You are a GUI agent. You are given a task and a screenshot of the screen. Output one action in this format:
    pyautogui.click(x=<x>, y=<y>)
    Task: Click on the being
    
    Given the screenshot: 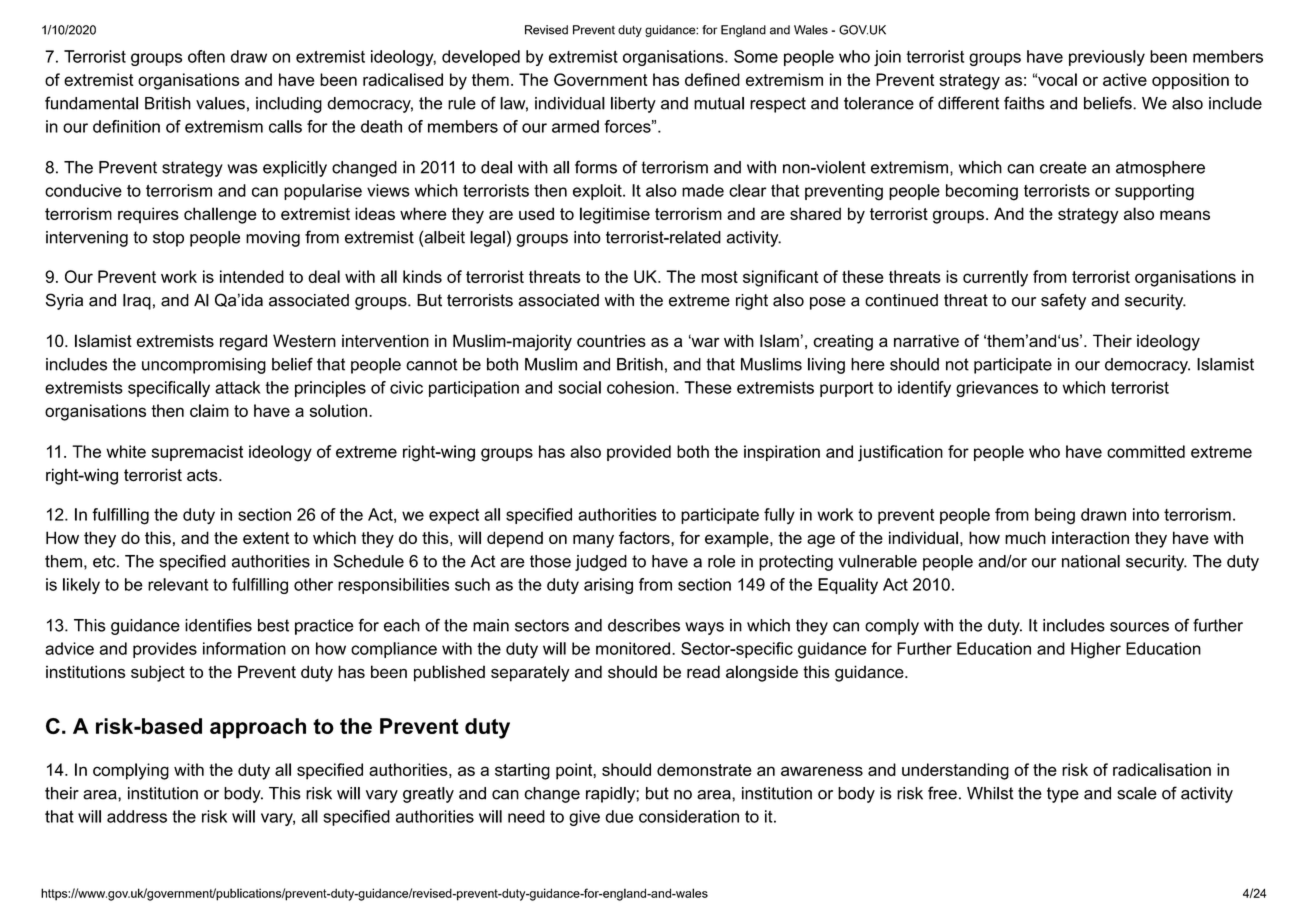 What is the action you would take?
    pyautogui.click(x=1055, y=516)
